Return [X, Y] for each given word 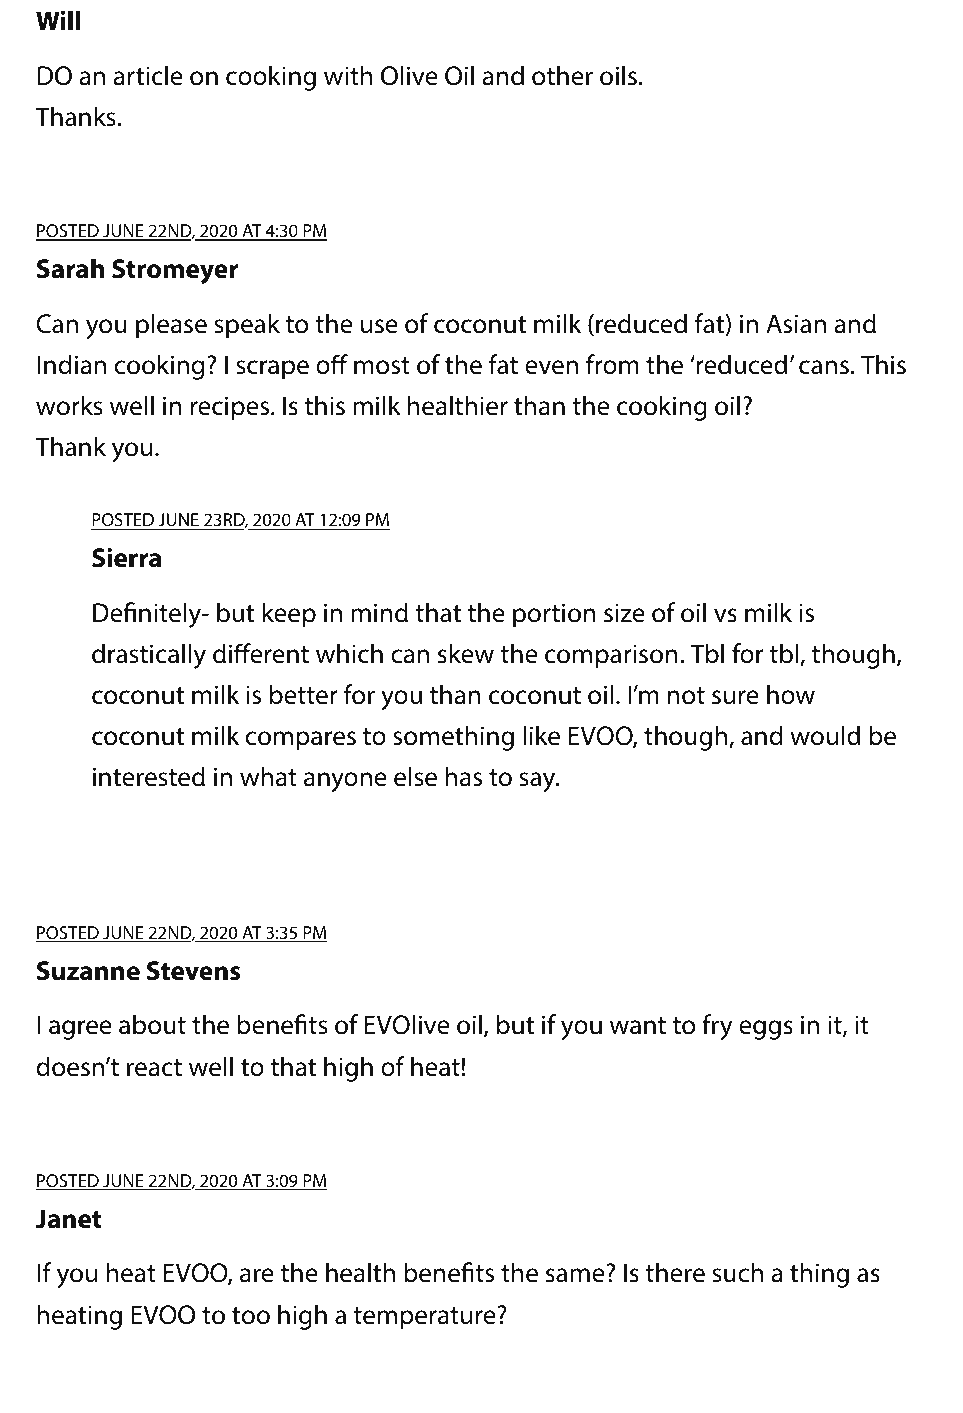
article [148, 75]
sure [735, 697]
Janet [68, 1219]
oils [618, 75]
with [348, 75]
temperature [424, 1318]
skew [466, 653]
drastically [149, 656]
